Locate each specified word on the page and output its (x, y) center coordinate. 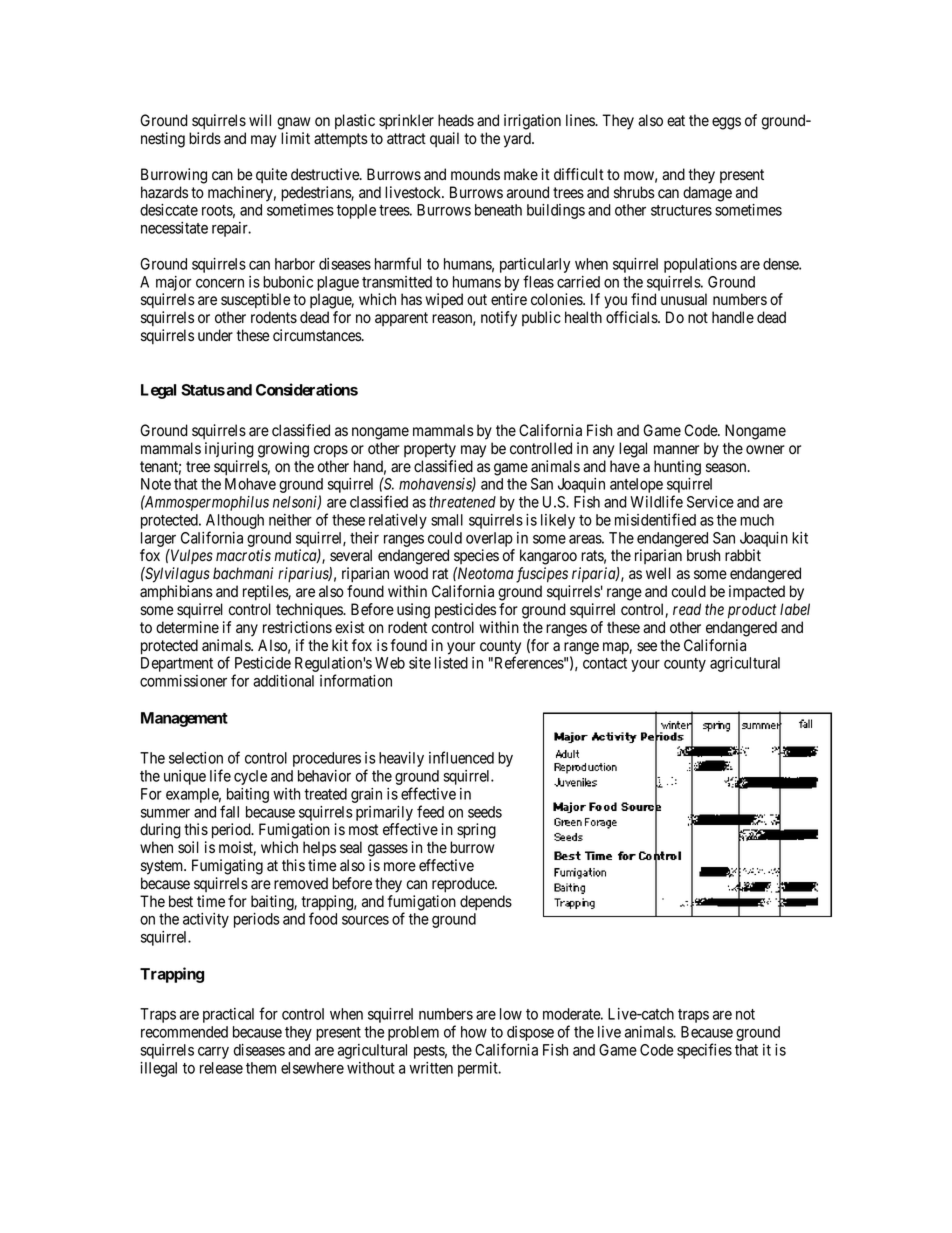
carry (213, 1053)
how (474, 1032)
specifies (704, 1051)
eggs (726, 123)
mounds (475, 174)
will (260, 120)
